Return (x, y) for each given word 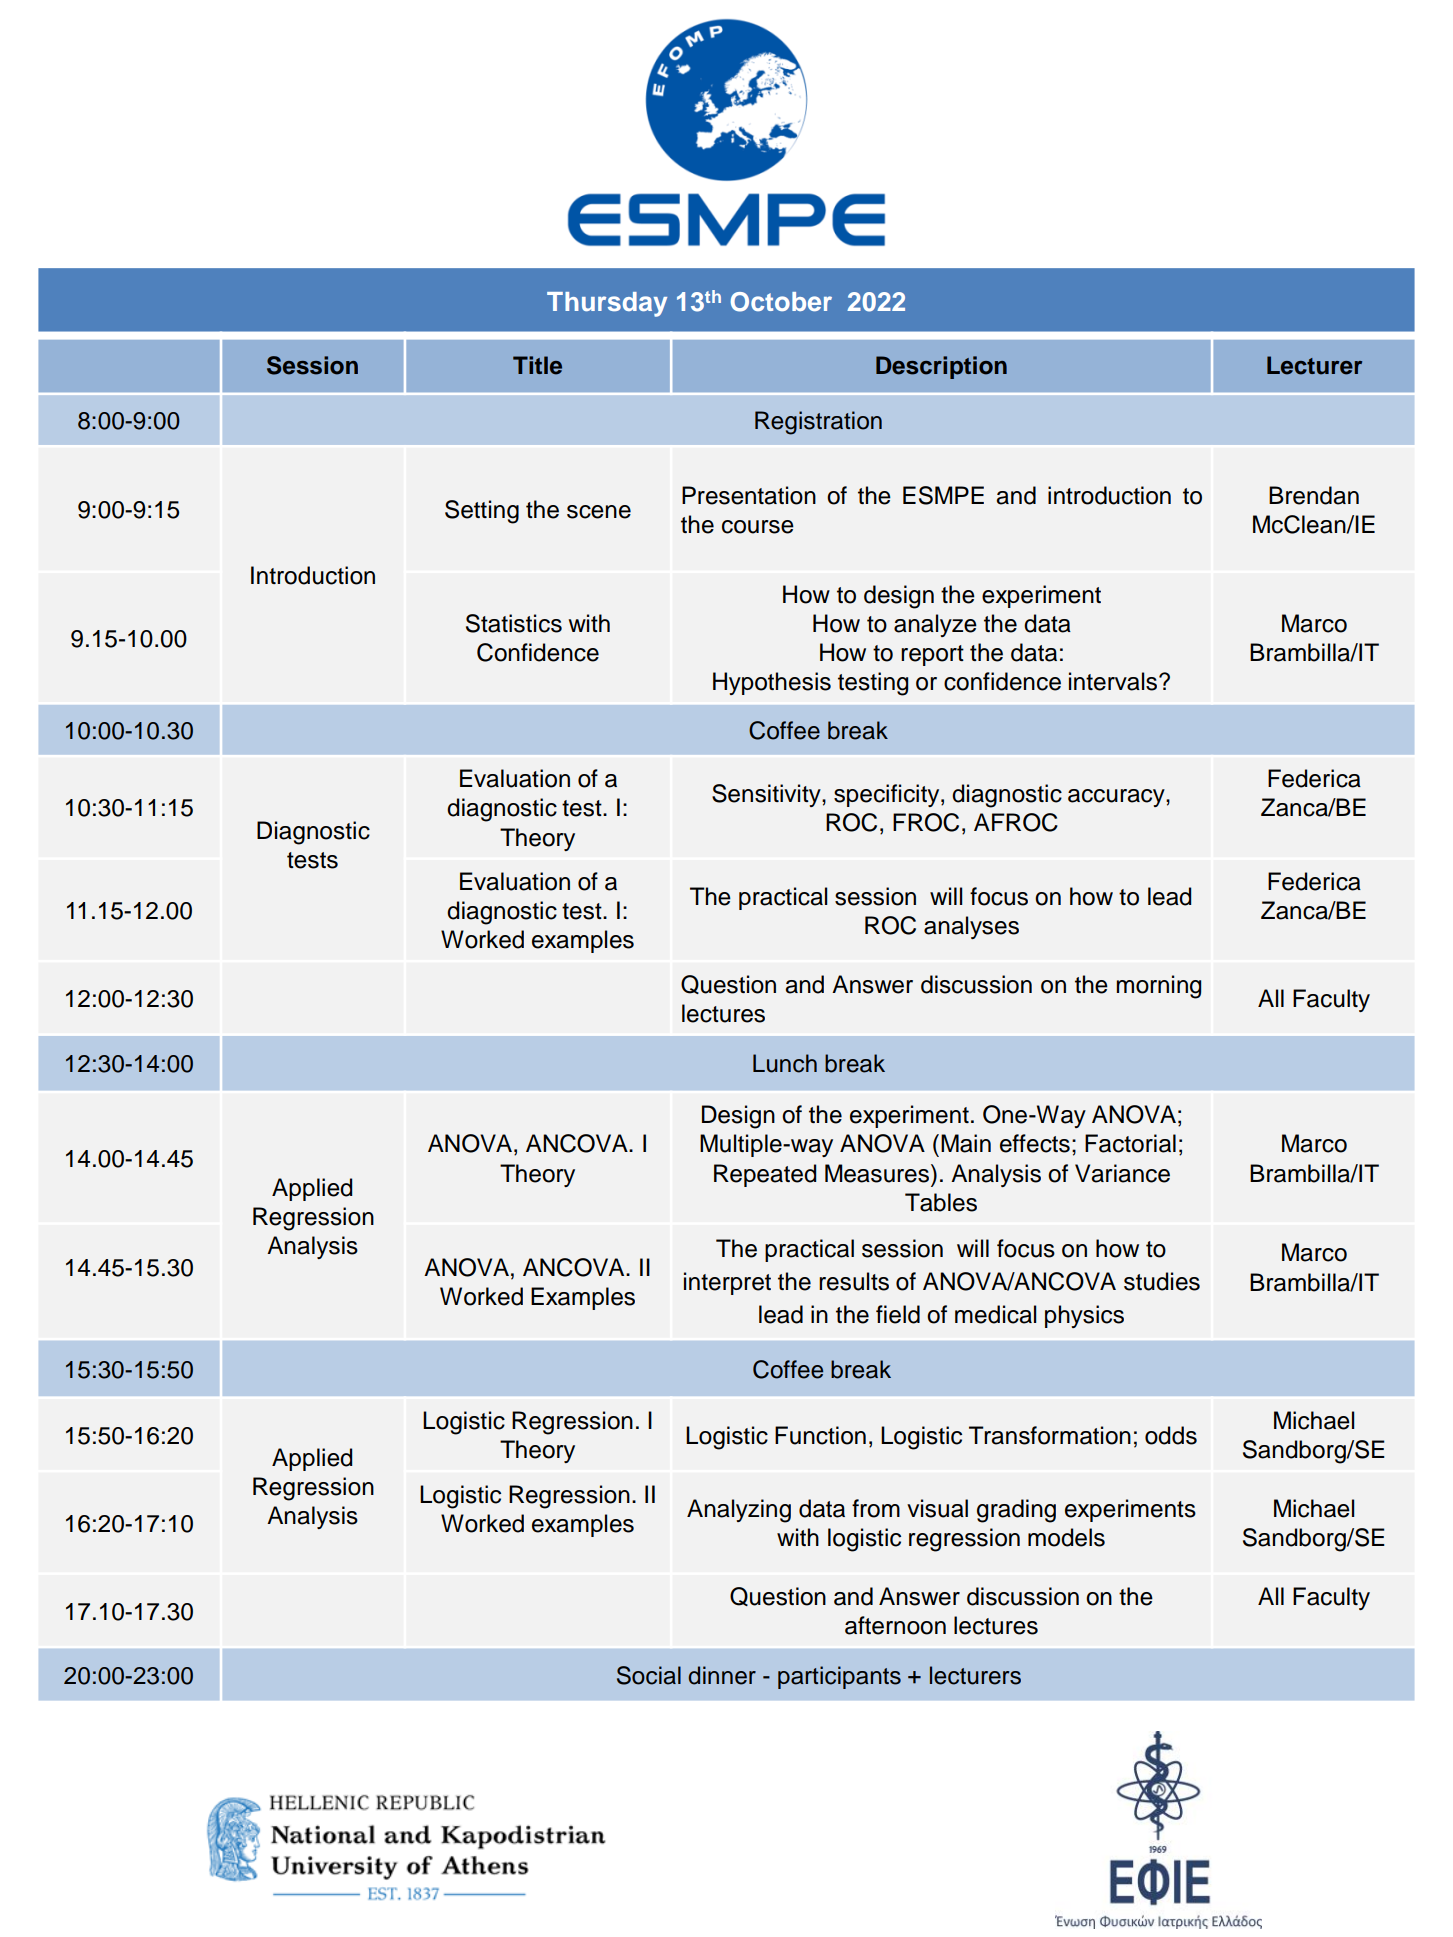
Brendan (1314, 495)
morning (1158, 987)
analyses (971, 927)
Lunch (785, 1063)
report (932, 655)
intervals (1114, 681)
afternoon (895, 1625)
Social (649, 1675)
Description (941, 367)
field (898, 1314)
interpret (727, 1283)
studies (1162, 1281)
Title (537, 365)
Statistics (514, 623)
